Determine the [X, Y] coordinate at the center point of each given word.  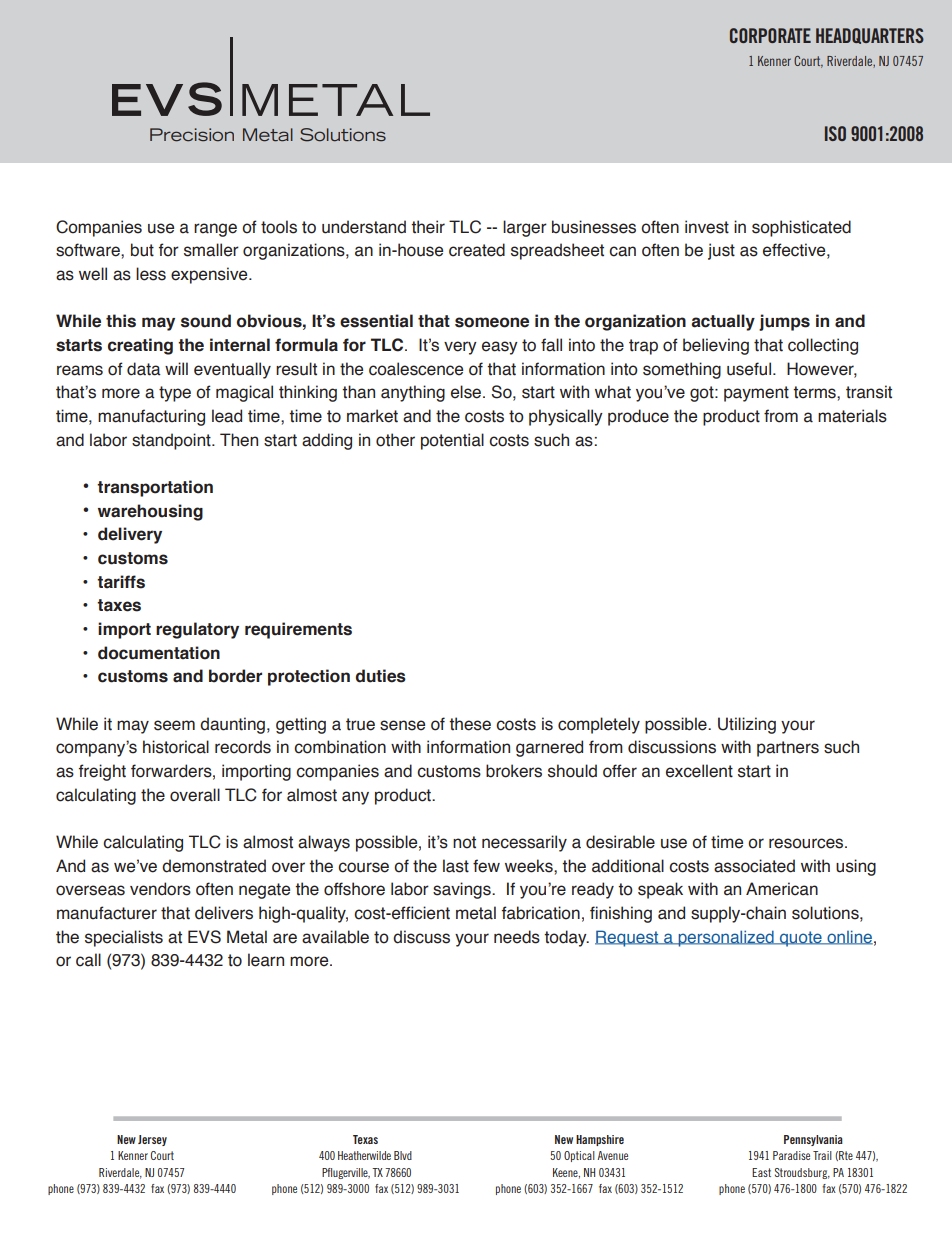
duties [380, 676]
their [428, 227]
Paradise [791, 1155]
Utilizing [747, 725]
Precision [192, 135]
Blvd [403, 1155]
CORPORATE [770, 35]
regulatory [197, 630]
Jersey [152, 1140]
